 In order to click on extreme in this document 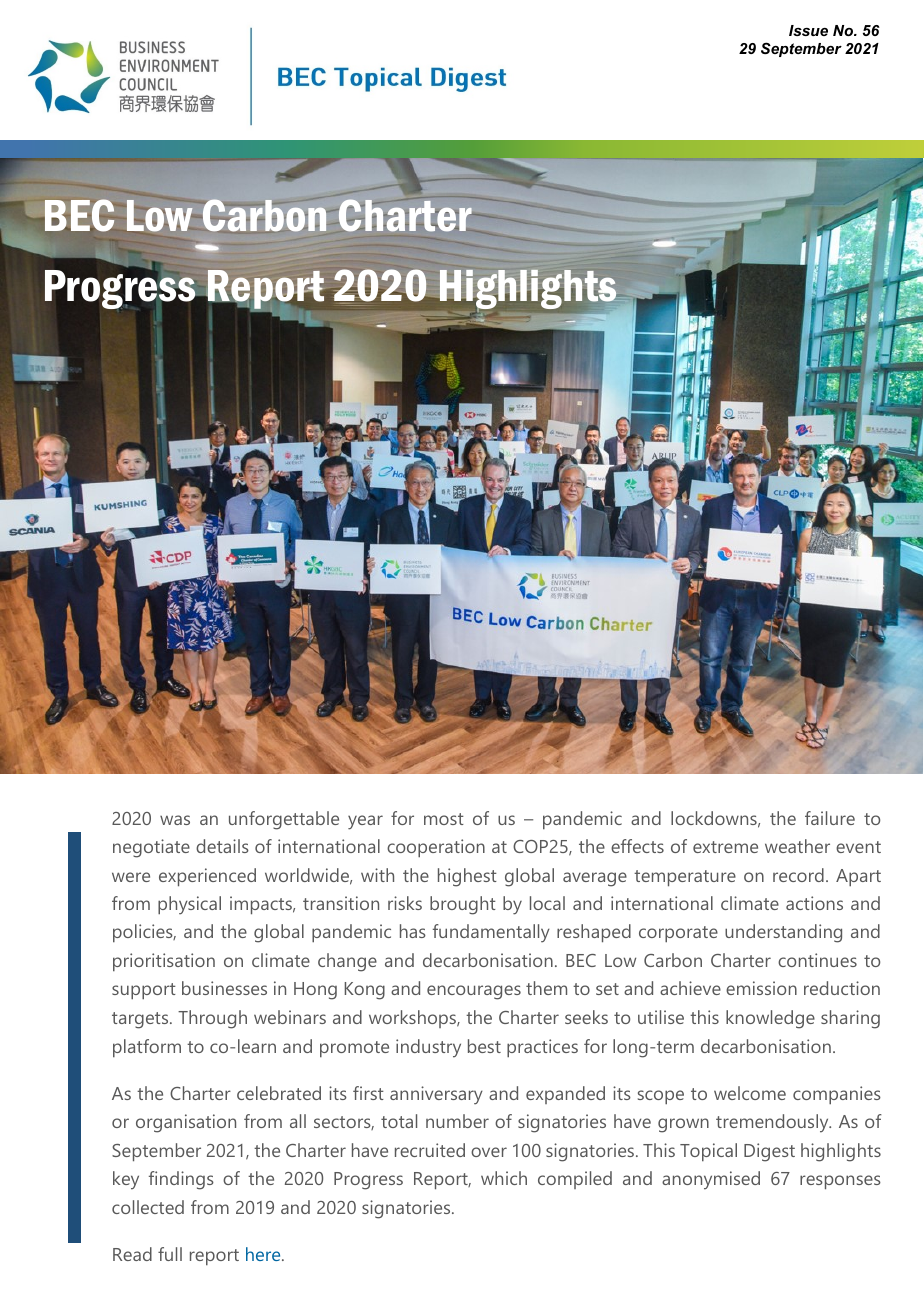, I will do `click(725, 847)`.
